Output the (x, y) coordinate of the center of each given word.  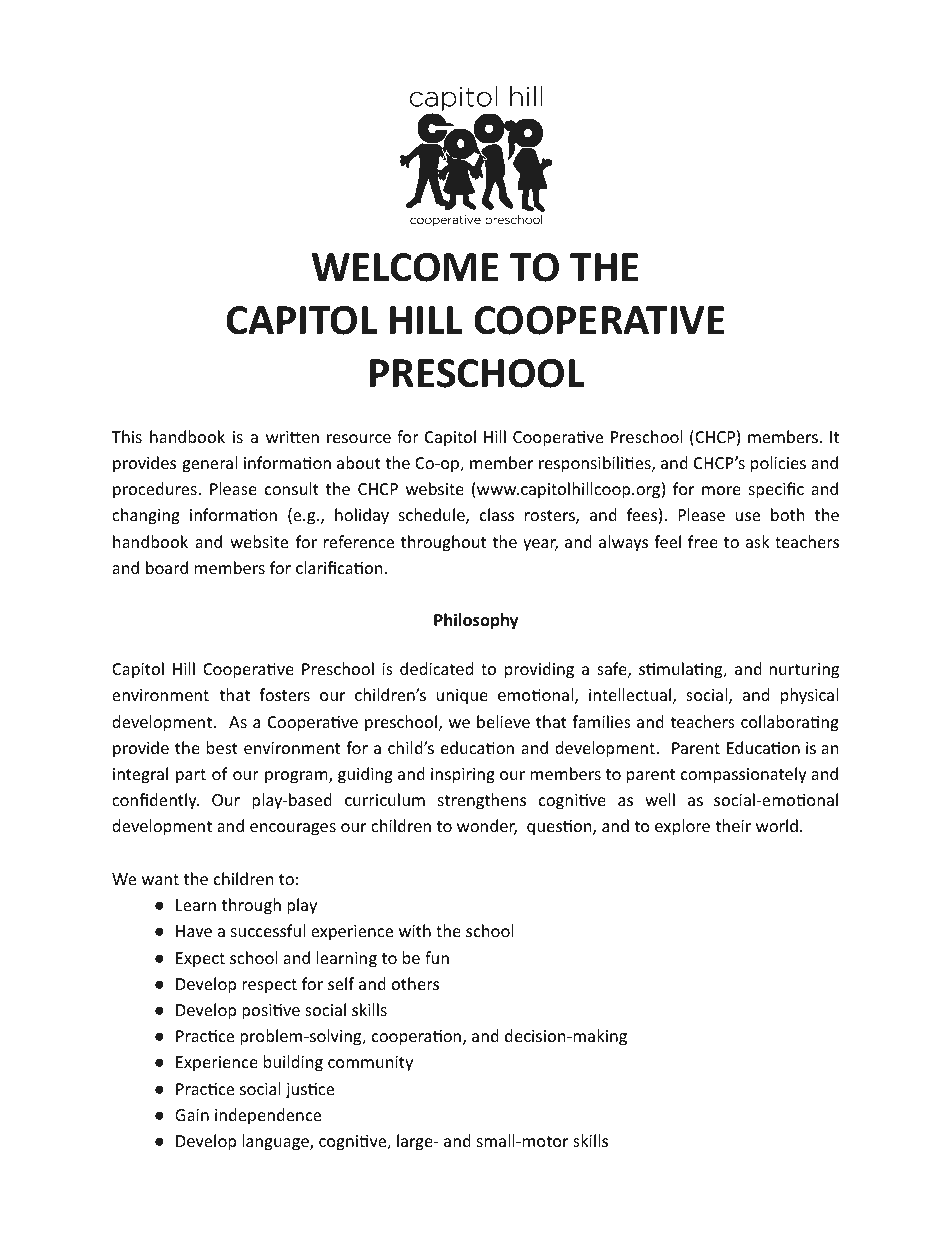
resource (359, 438)
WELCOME (405, 267)
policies (778, 464)
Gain (192, 1115)
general (209, 464)
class (497, 514)
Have (194, 931)
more (721, 490)
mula (676, 668)
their (733, 825)
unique (462, 697)
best (222, 747)
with (415, 930)
